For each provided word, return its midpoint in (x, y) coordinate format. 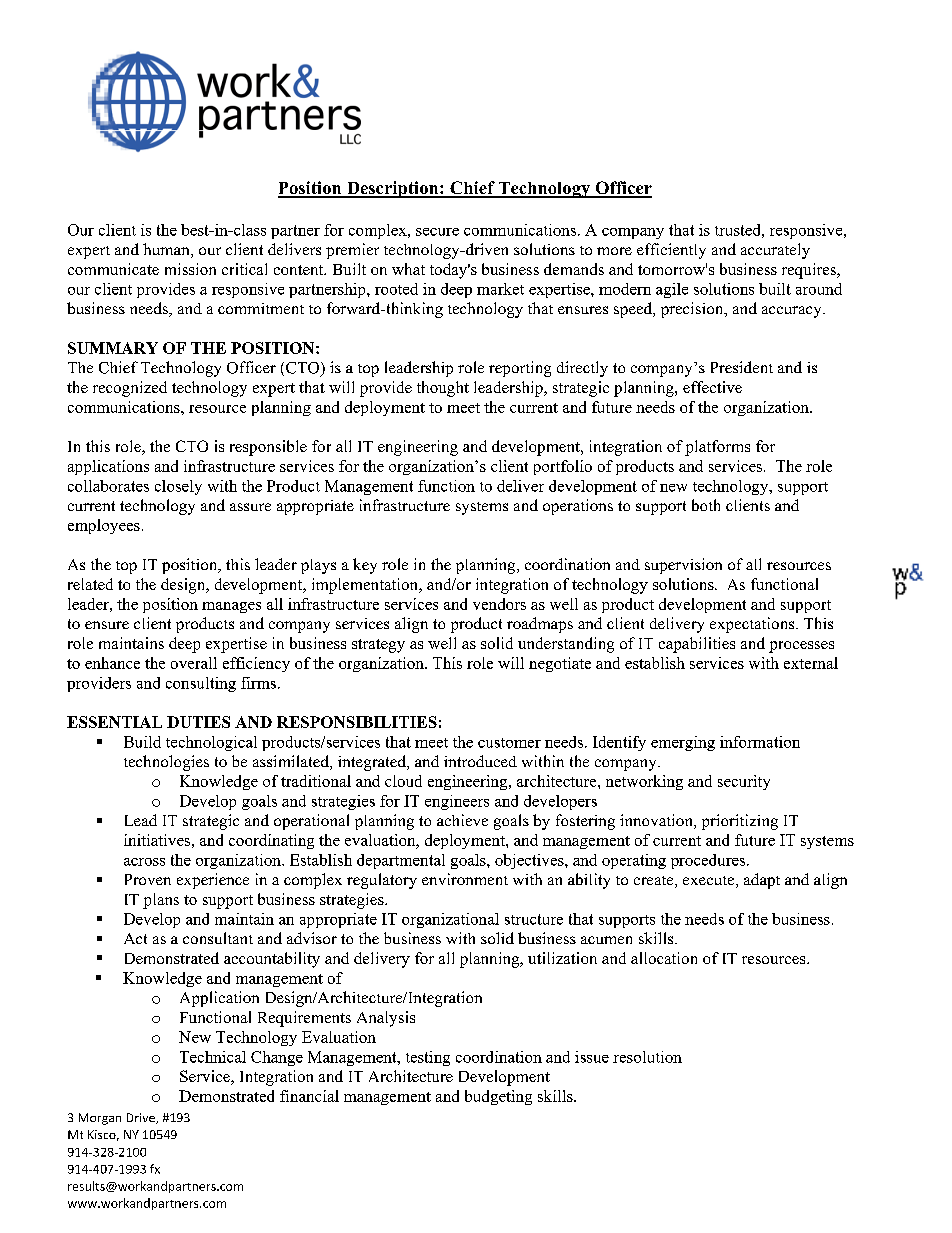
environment (465, 879)
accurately (775, 251)
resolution (647, 1057)
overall (194, 663)
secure (437, 232)
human (167, 250)
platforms (717, 448)
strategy (378, 646)
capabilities (697, 645)
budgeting (498, 1097)
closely (178, 487)
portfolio (563, 467)
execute (710, 882)
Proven (148, 879)
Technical (213, 1057)
